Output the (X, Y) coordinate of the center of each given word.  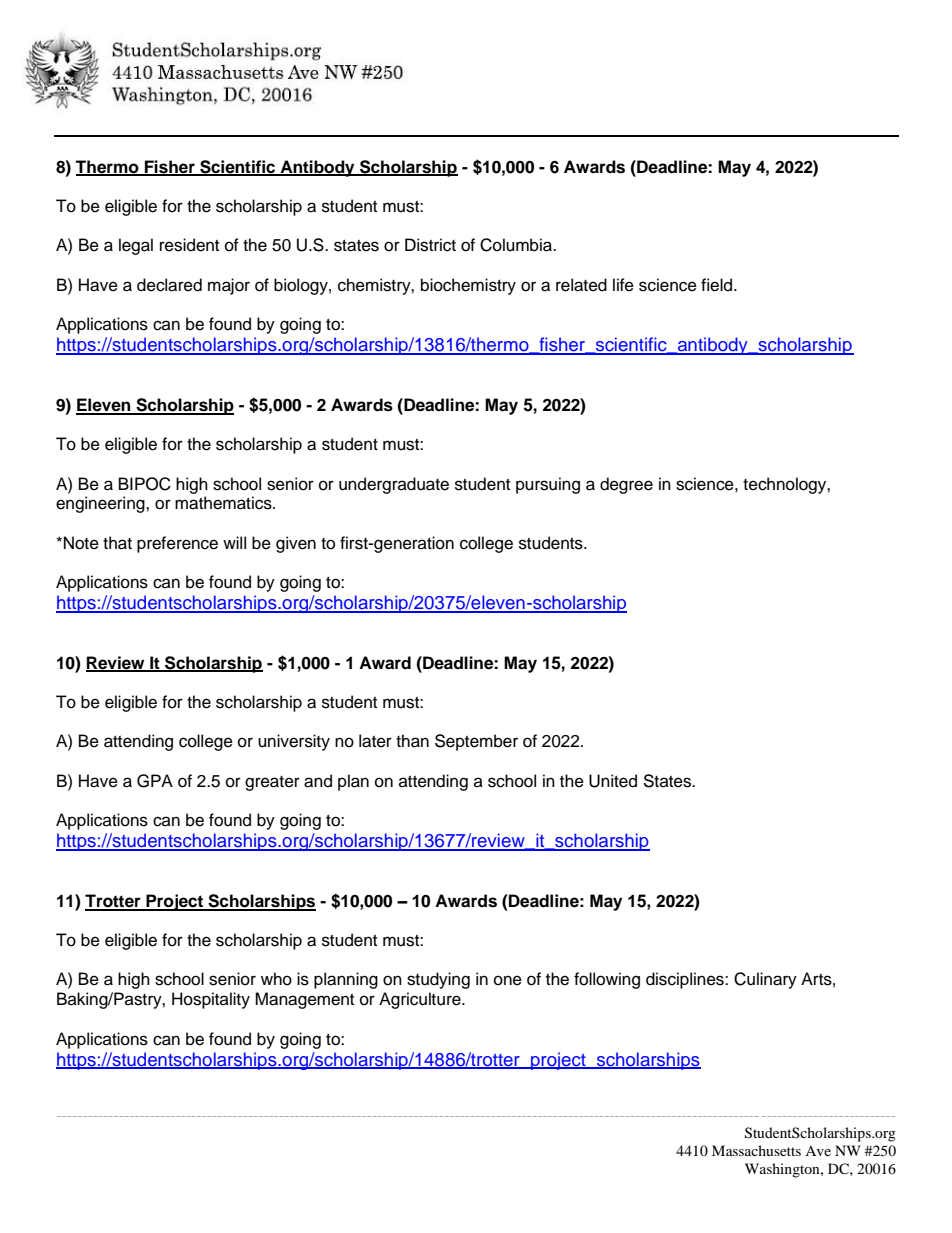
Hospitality (211, 1000)
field (718, 285)
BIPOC (145, 484)
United (613, 781)
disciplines (686, 980)
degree (626, 485)
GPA (155, 781)
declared (169, 285)
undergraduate (394, 485)
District (430, 245)
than (412, 741)
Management (304, 1000)
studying (438, 980)
